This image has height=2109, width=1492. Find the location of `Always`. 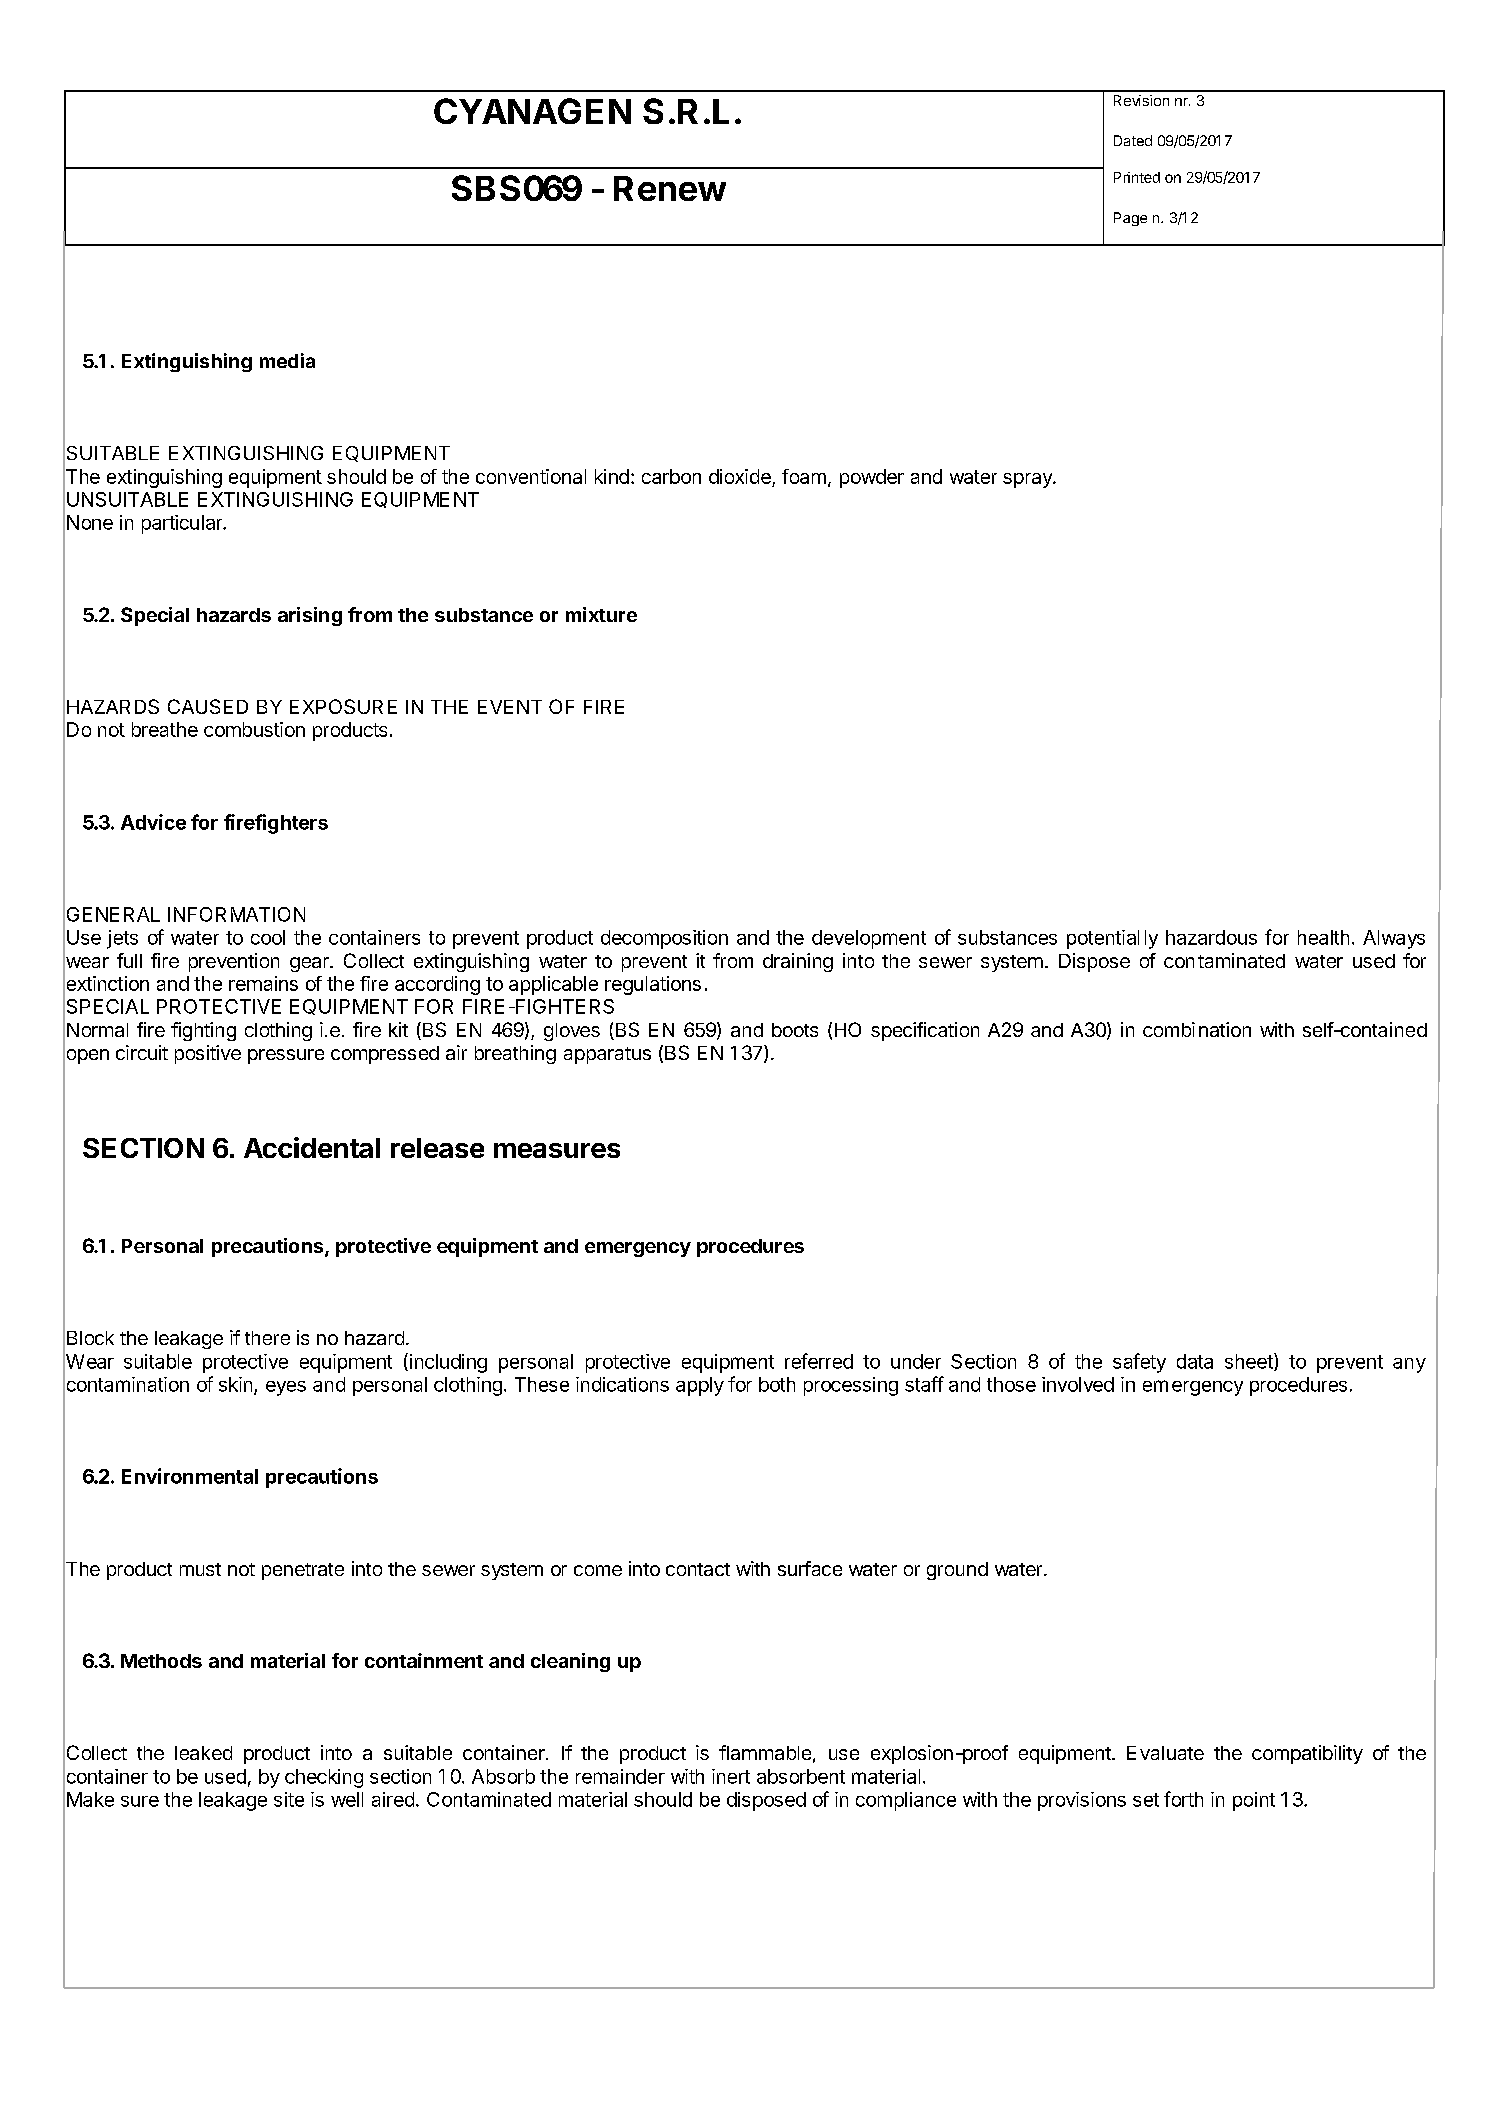

Always is located at coordinates (1394, 939).
